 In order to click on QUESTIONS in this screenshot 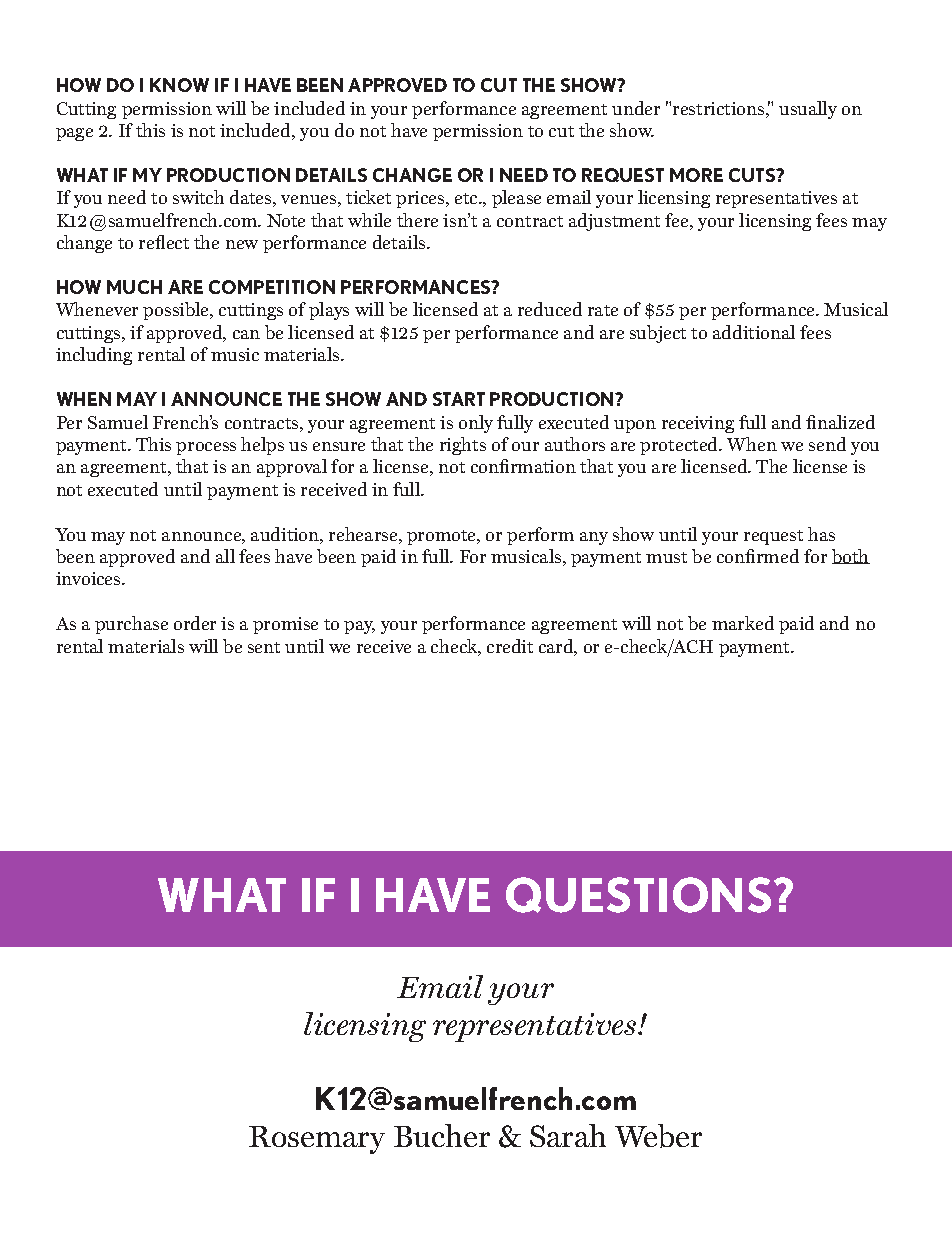, I will do `click(638, 895)`.
